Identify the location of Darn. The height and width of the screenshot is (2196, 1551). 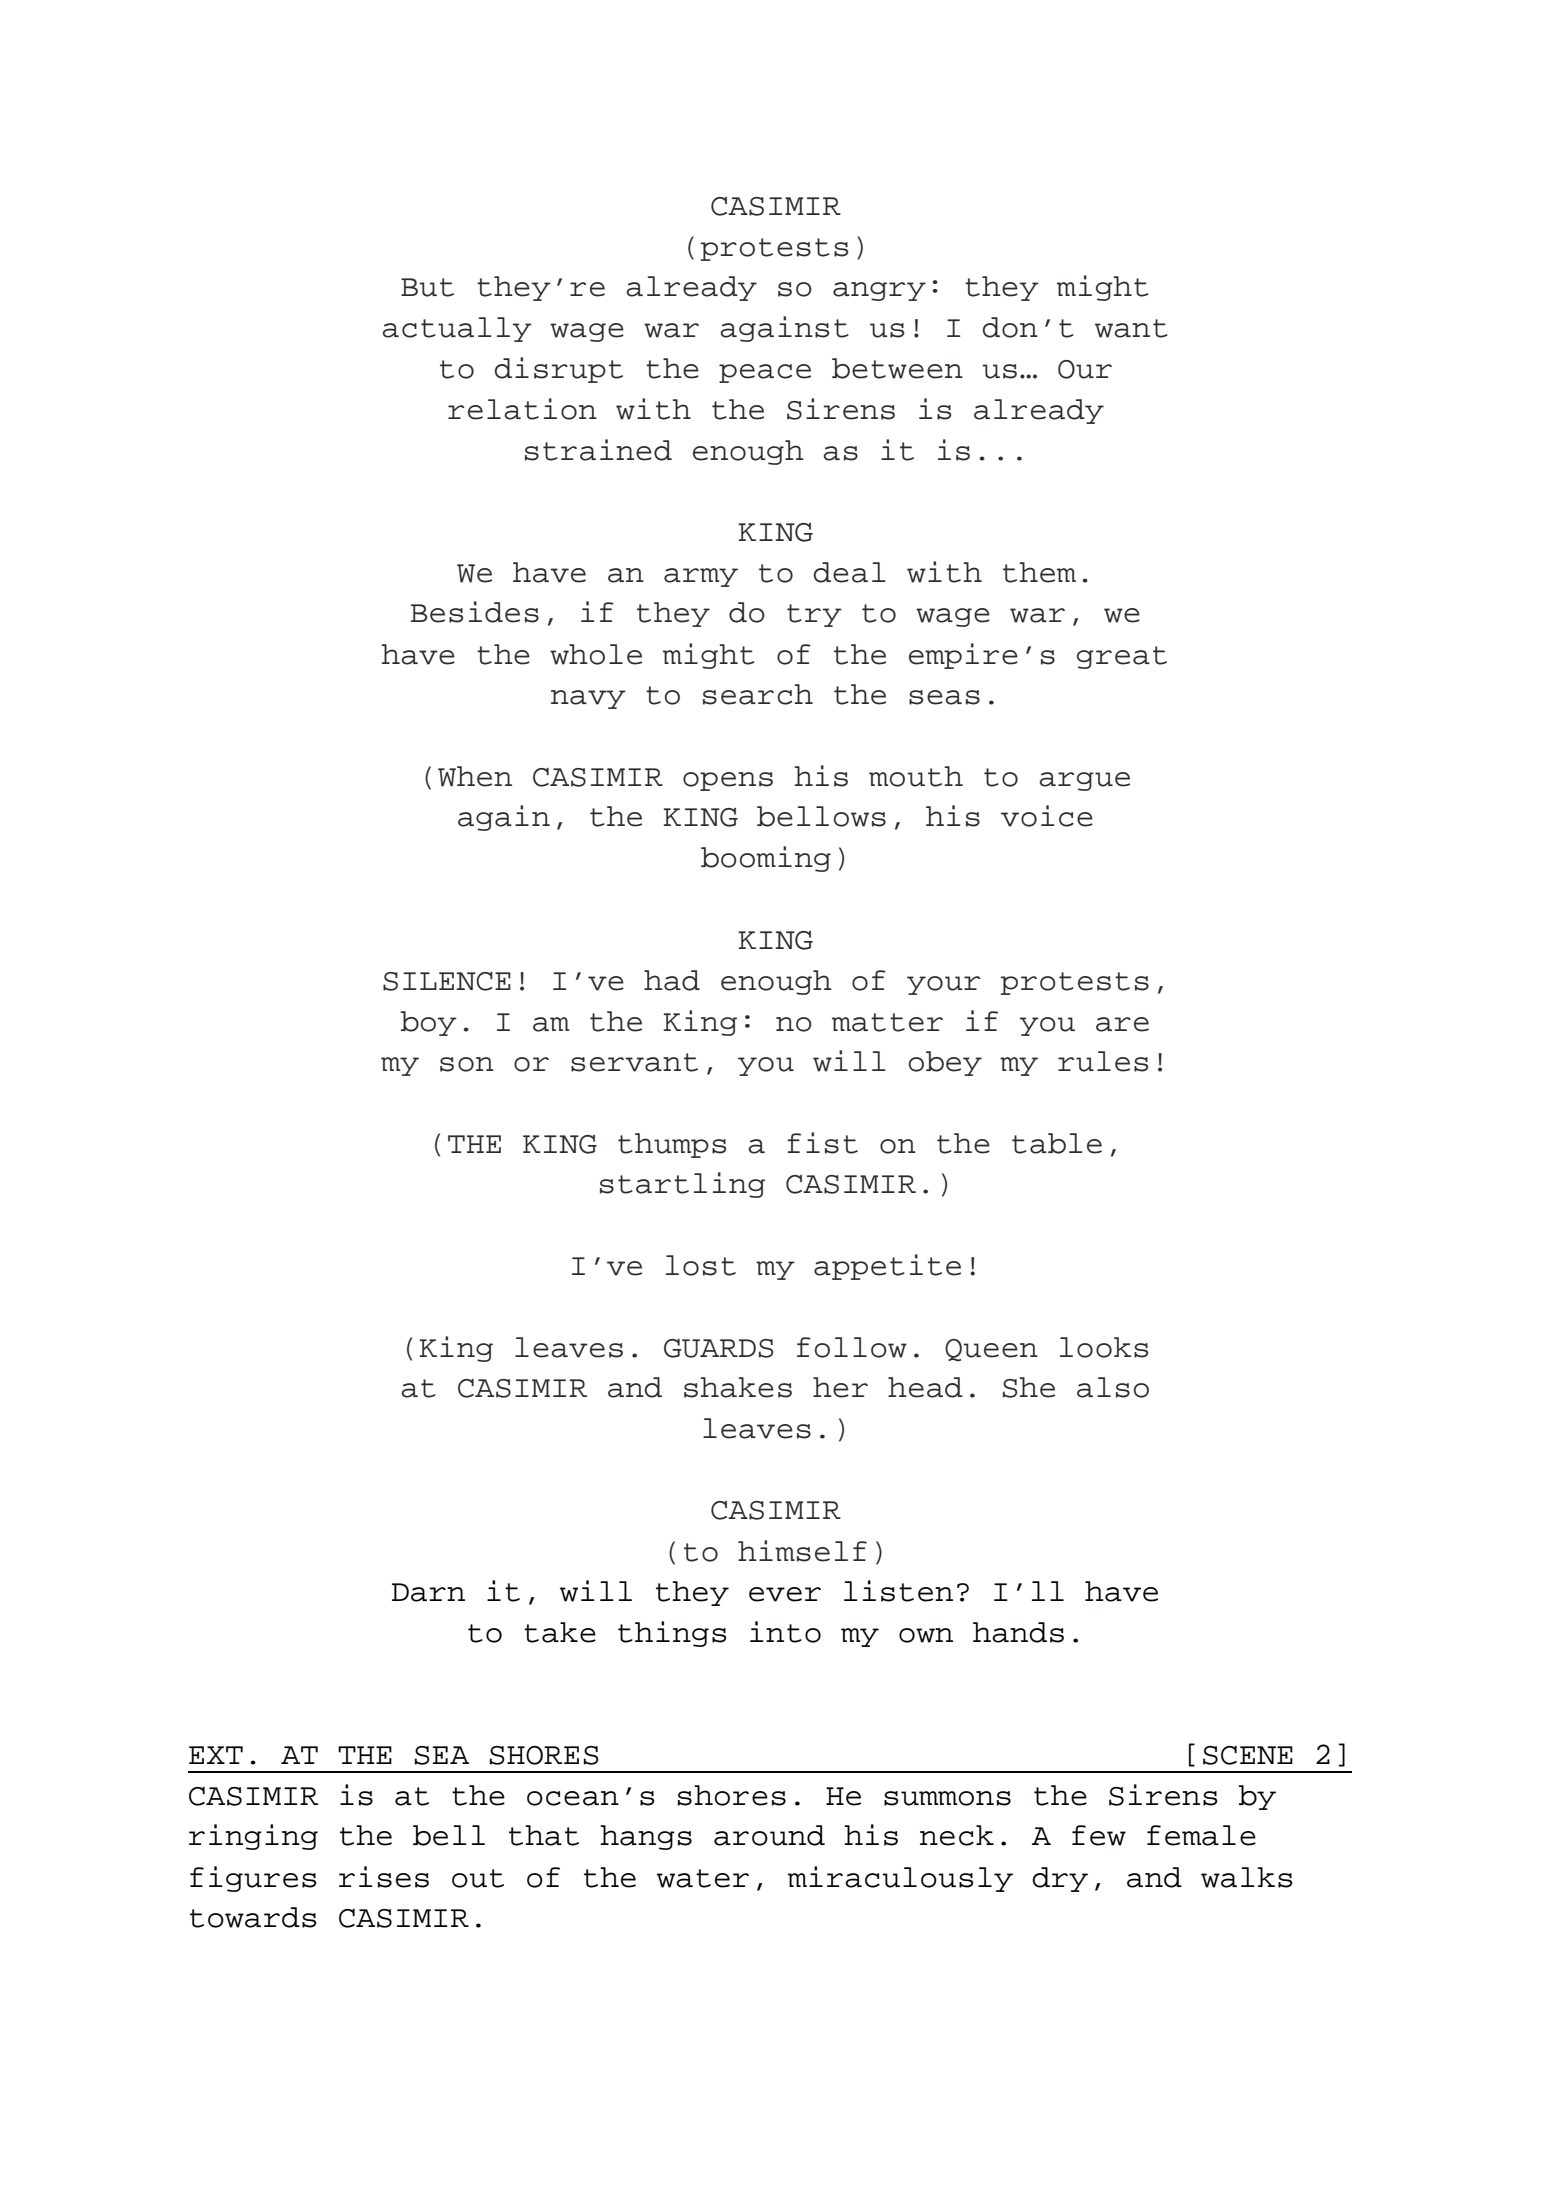
(428, 1592).
